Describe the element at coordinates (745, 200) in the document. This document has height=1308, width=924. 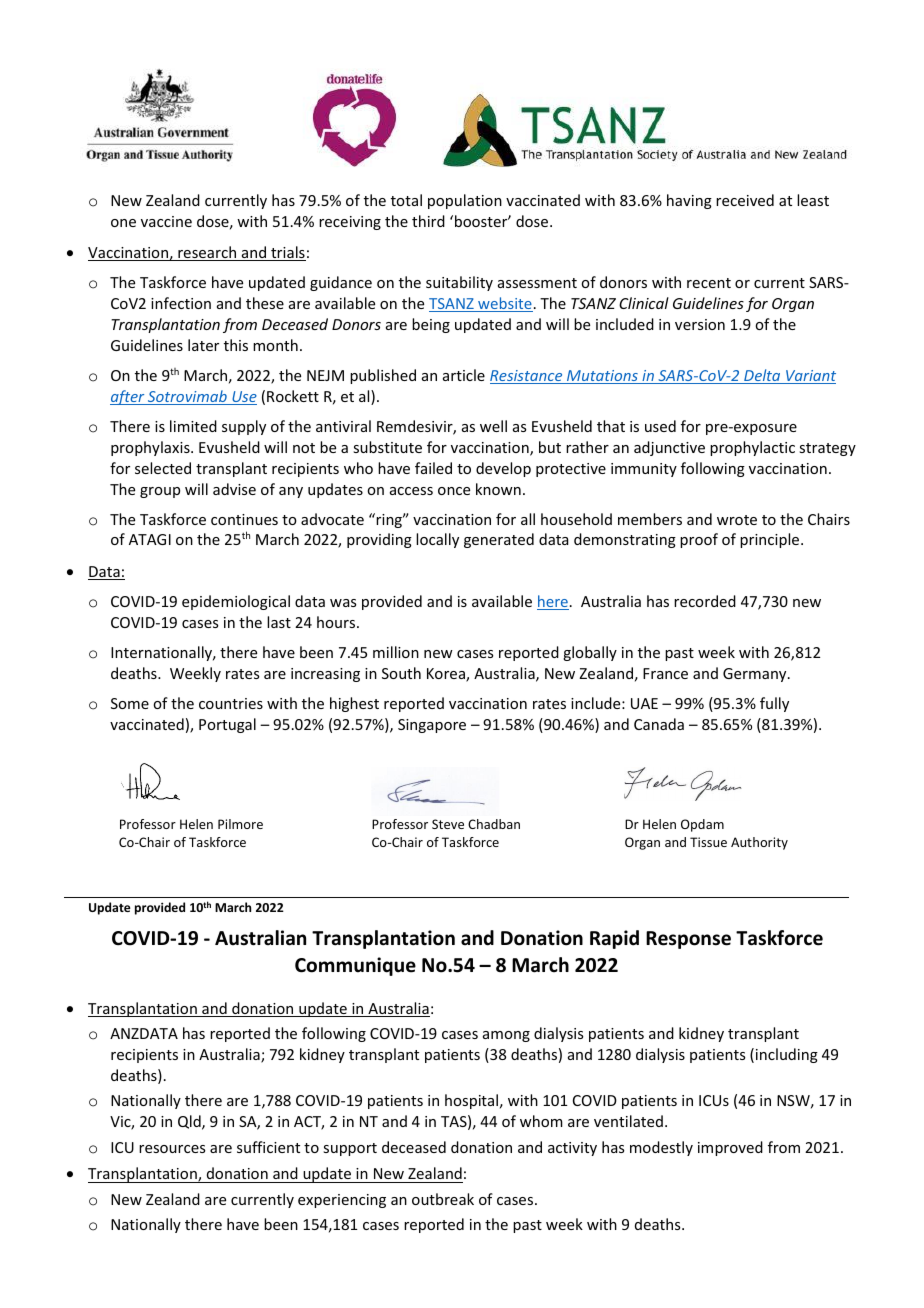
I see `received` at that location.
